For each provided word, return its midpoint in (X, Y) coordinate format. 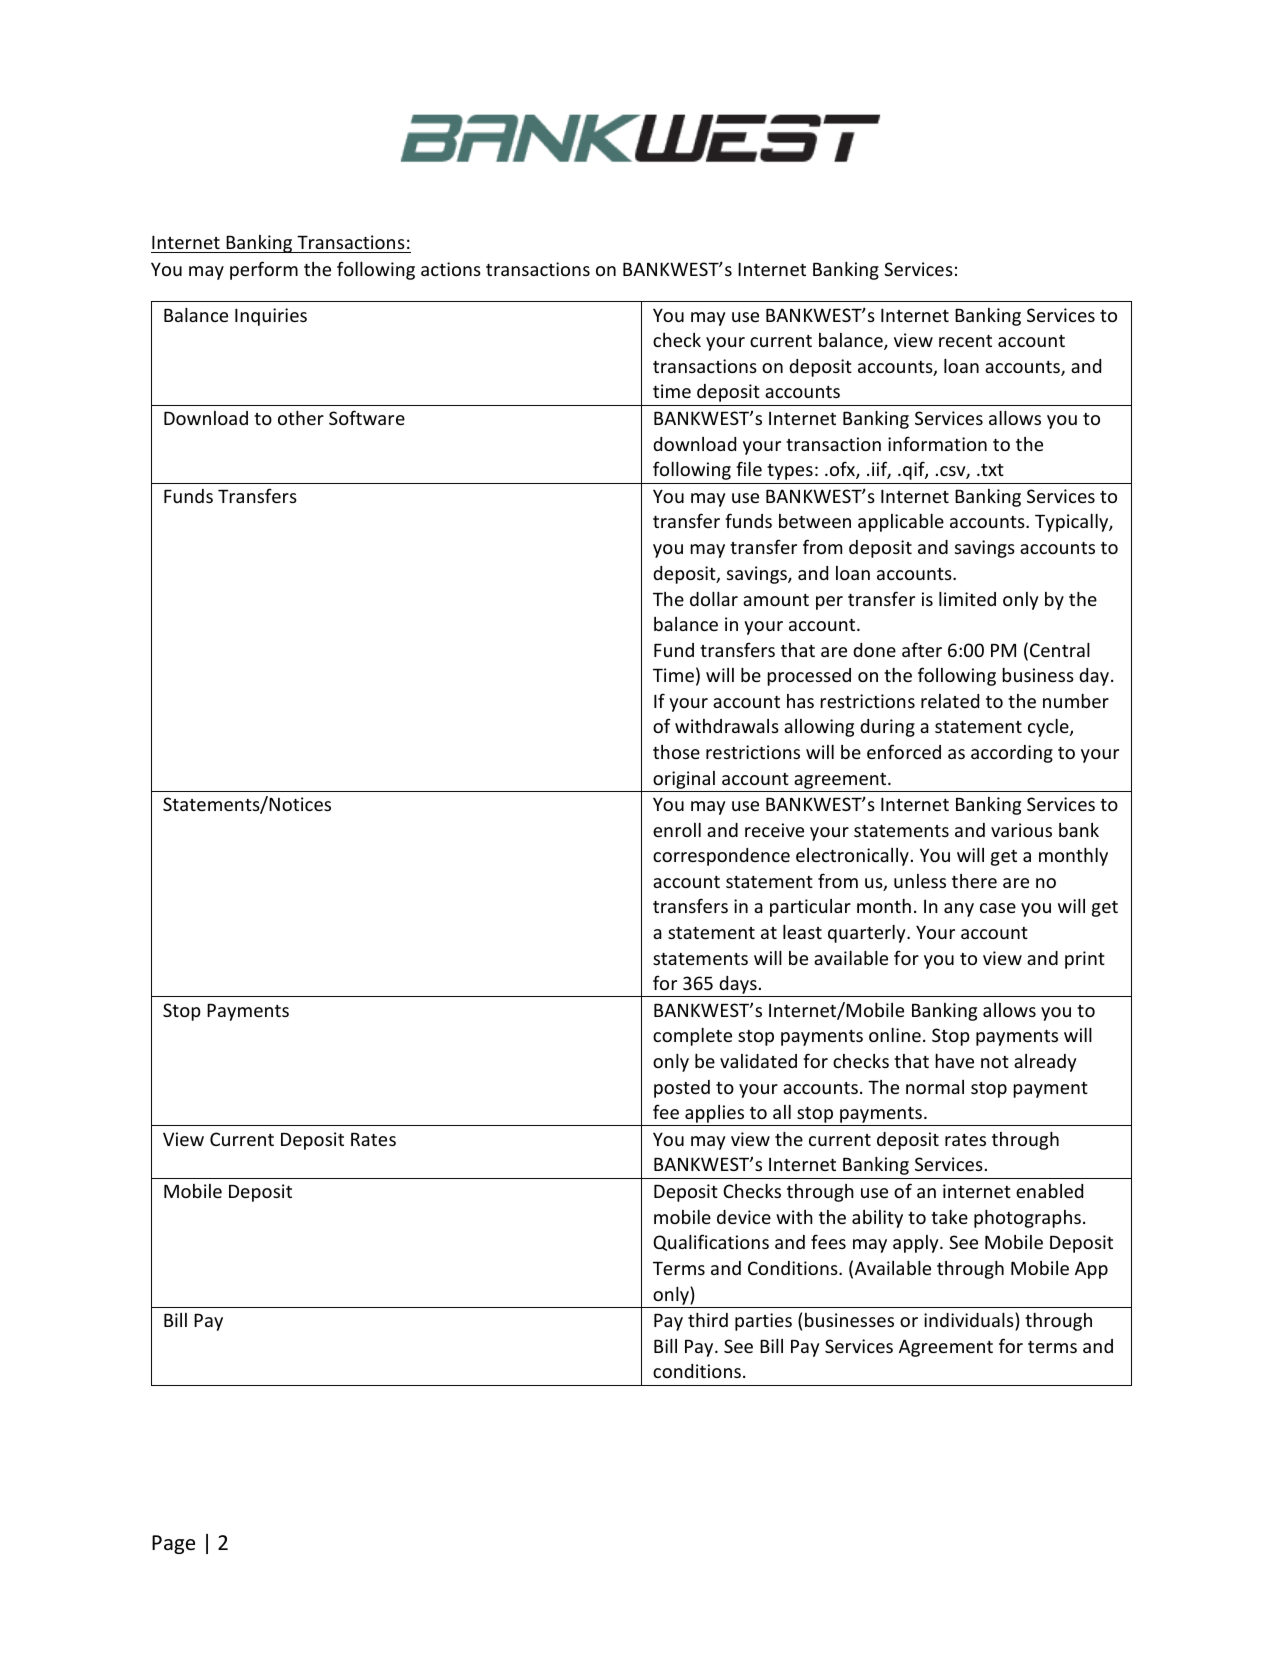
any (959, 910)
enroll (677, 830)
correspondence (721, 857)
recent (965, 341)
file (749, 468)
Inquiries (271, 317)
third (708, 1320)
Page (173, 1544)
